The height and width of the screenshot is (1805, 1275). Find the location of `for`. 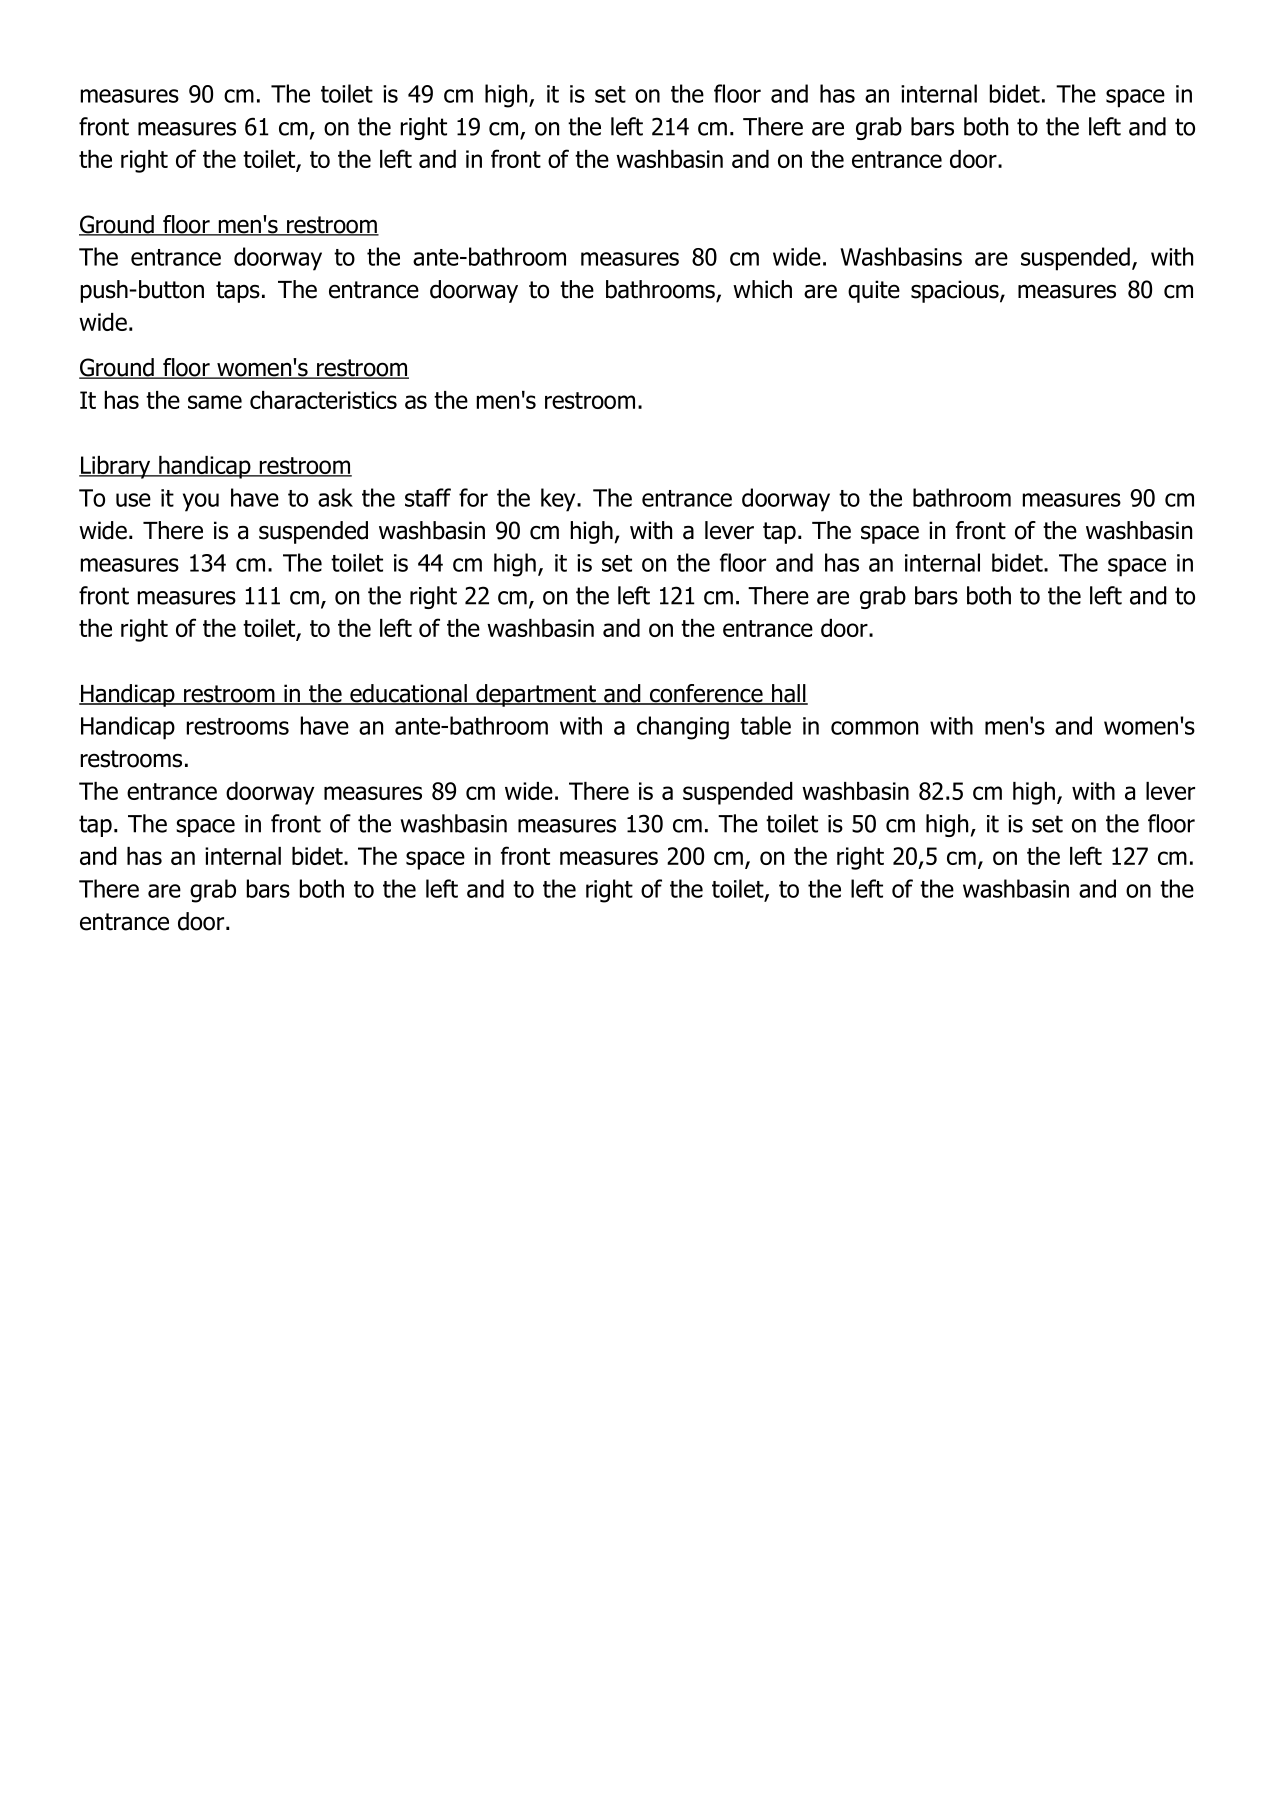

for is located at coordinates (473, 497).
